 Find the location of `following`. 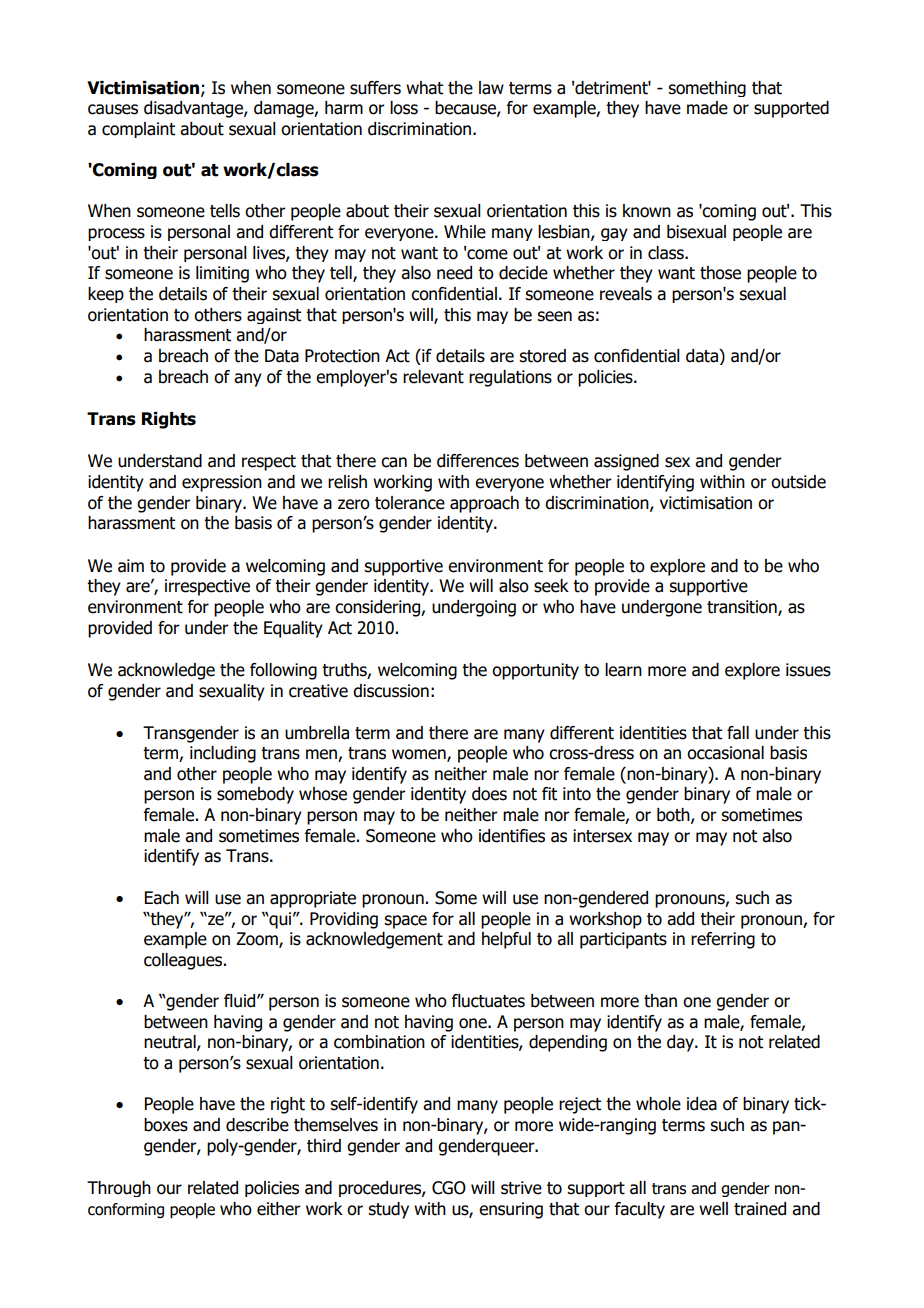

following is located at coordinates (283, 671).
